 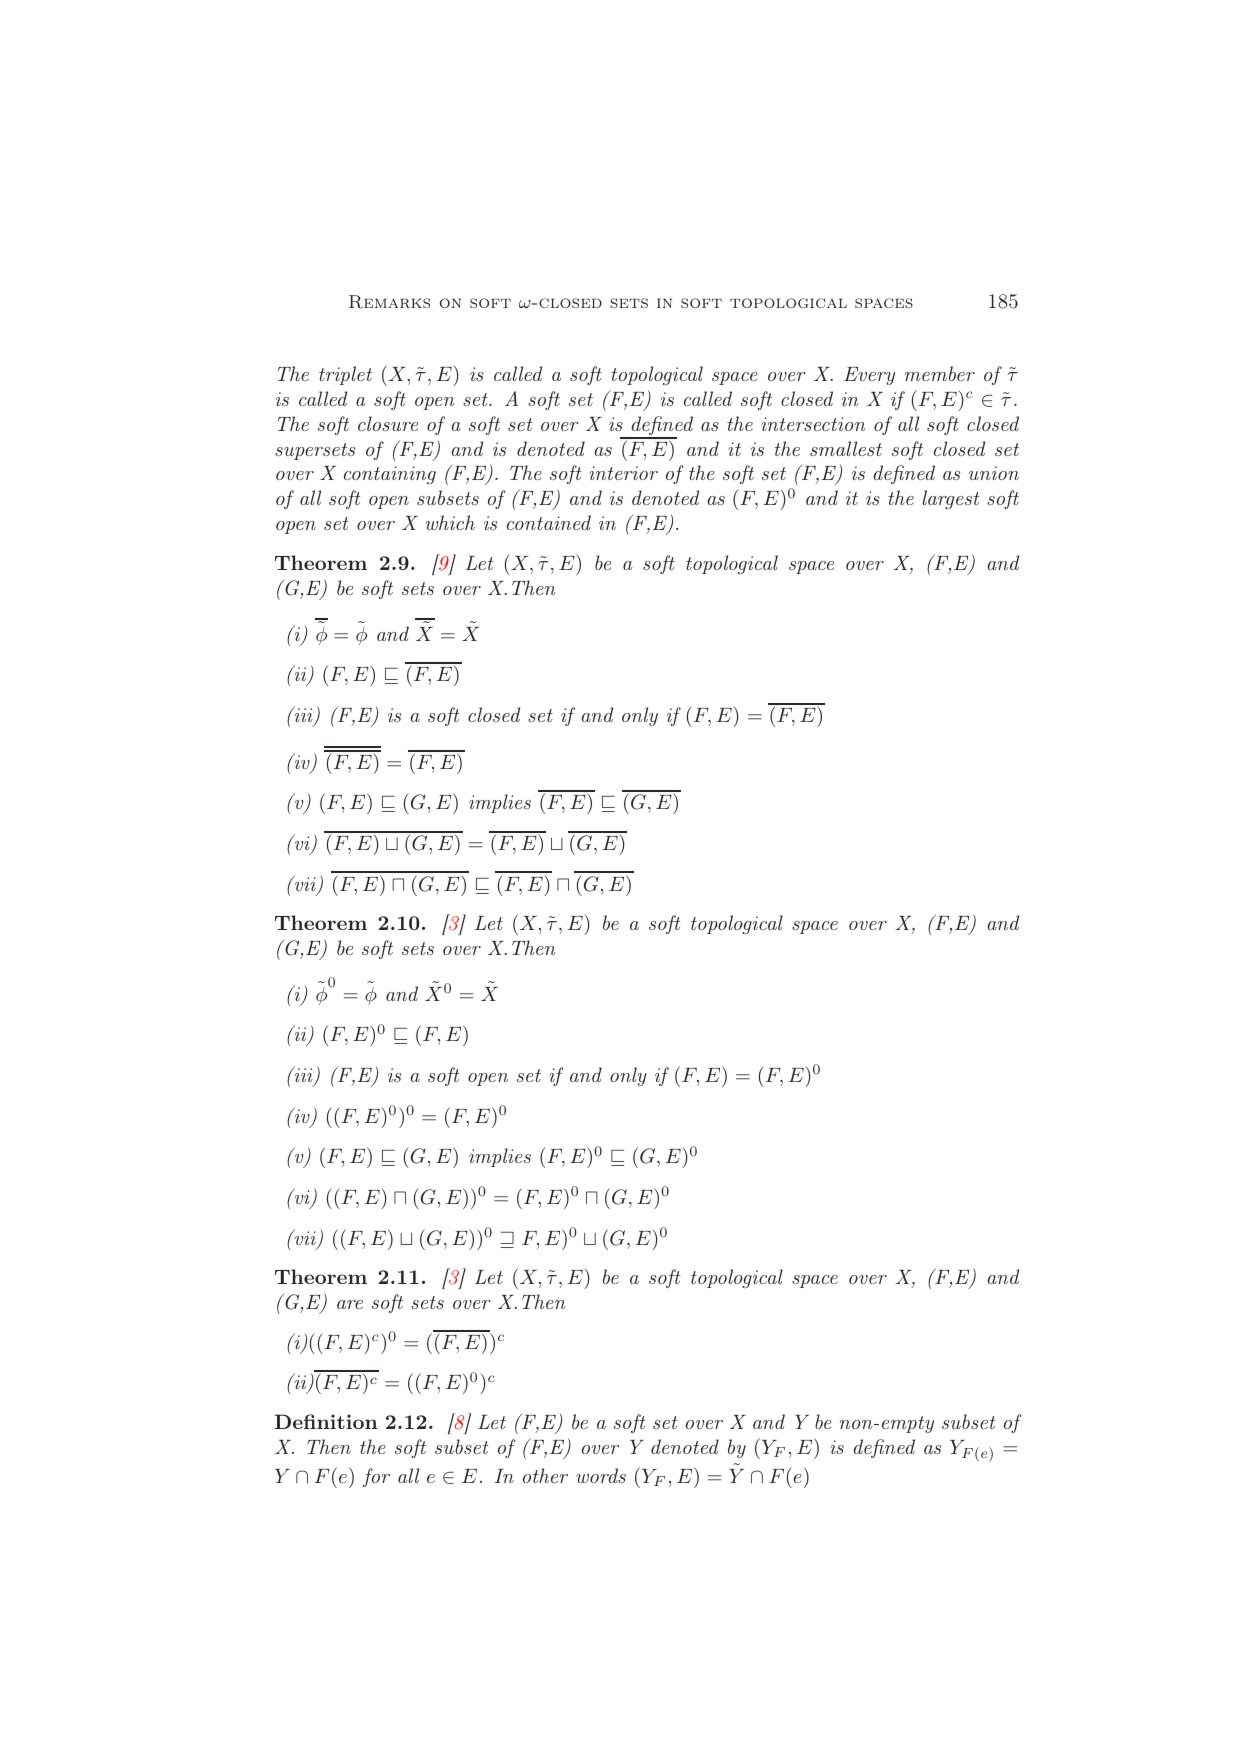 I want to click on member, so click(x=940, y=373).
